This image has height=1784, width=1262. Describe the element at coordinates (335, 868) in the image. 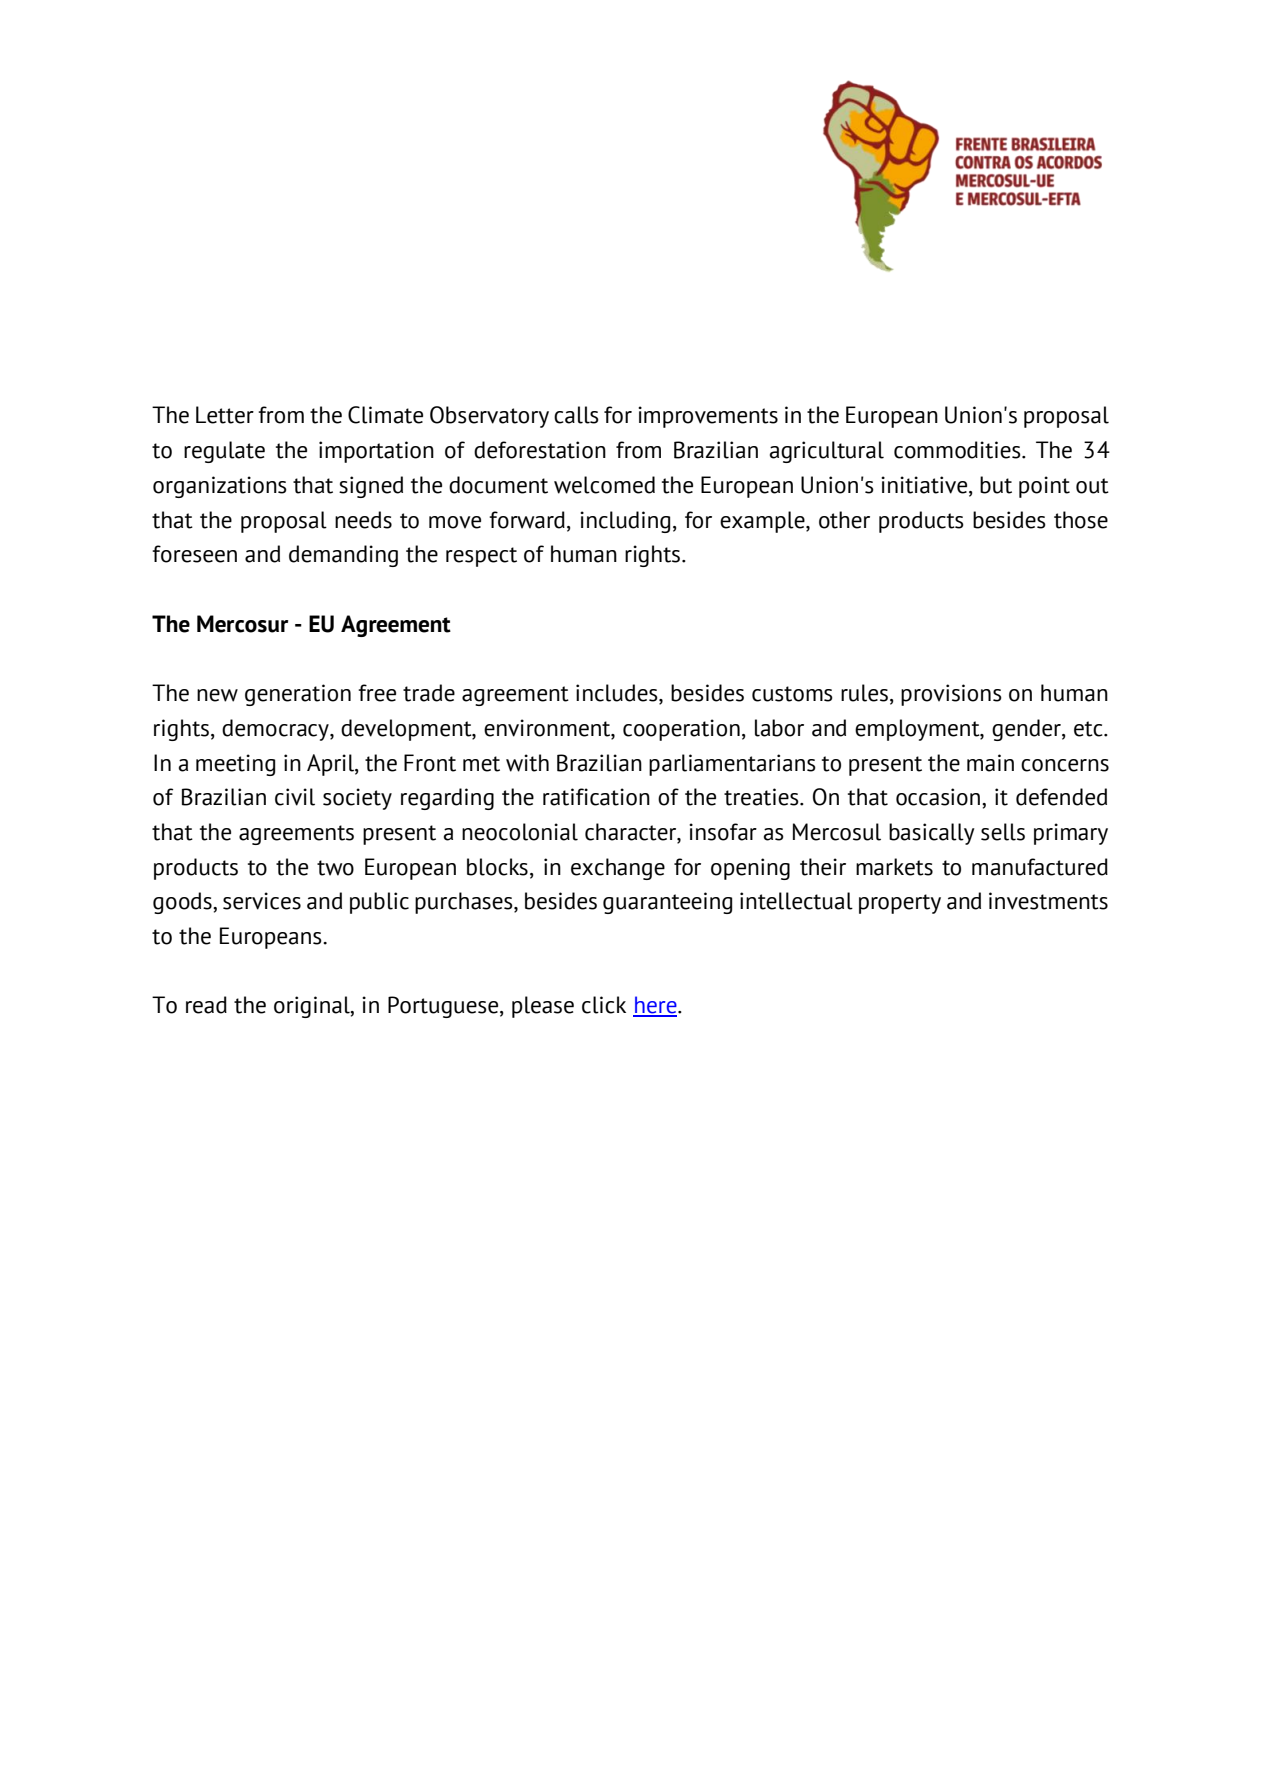

I see `two` at that location.
